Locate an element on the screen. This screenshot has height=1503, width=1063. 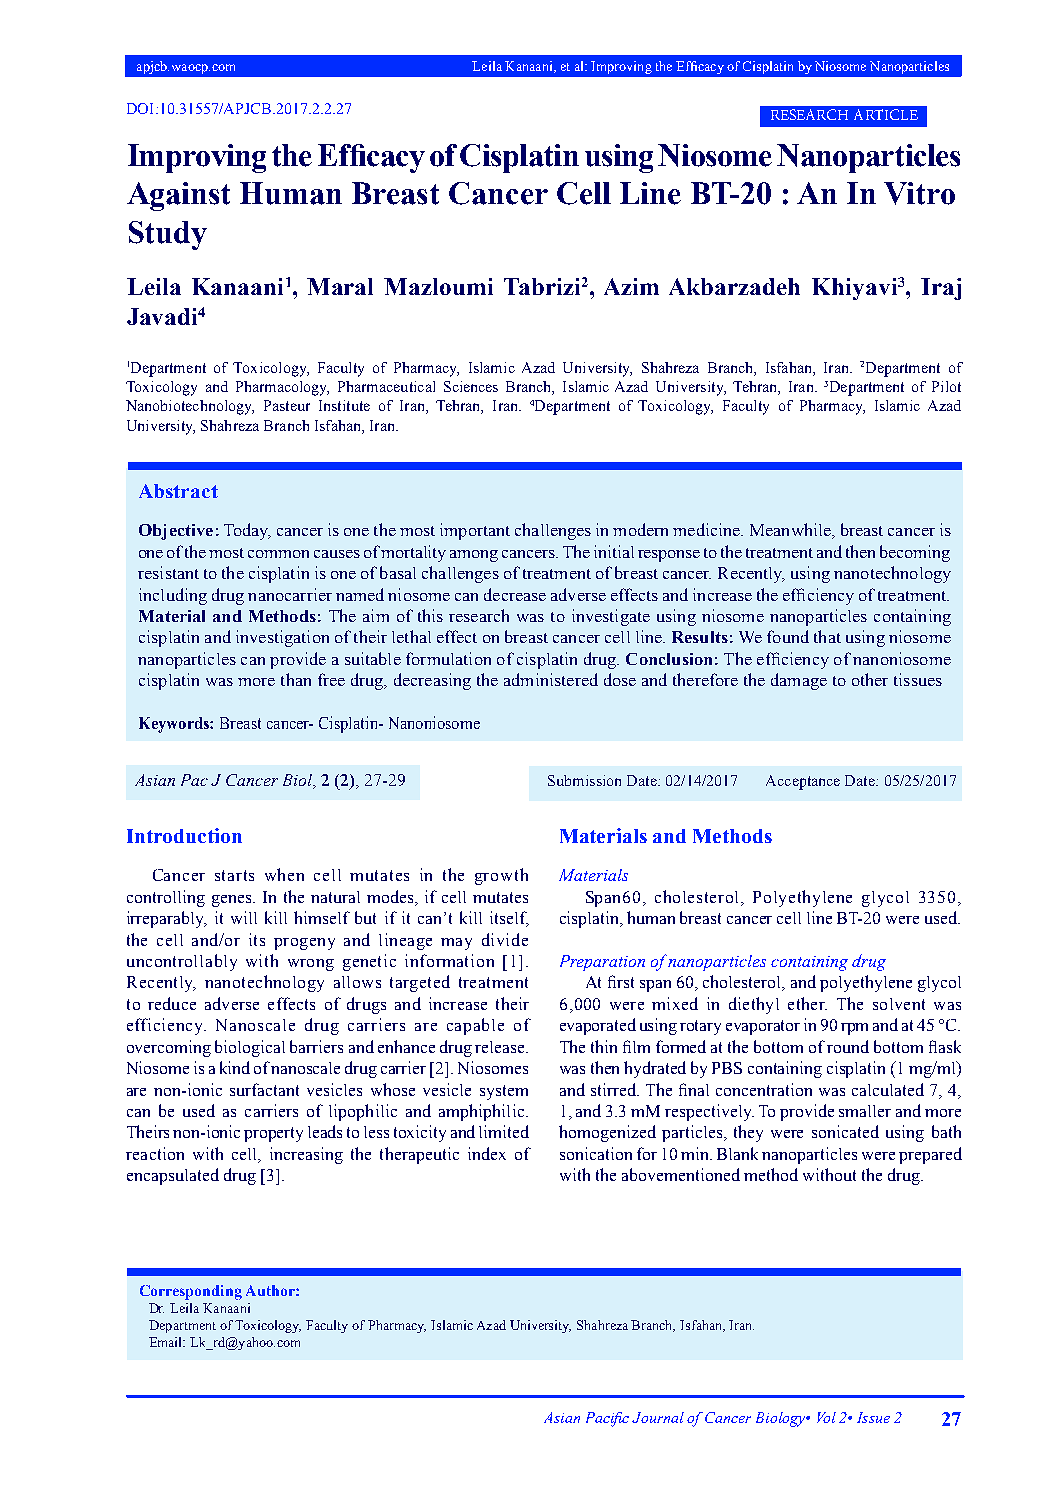
smaller is located at coordinates (865, 1111).
